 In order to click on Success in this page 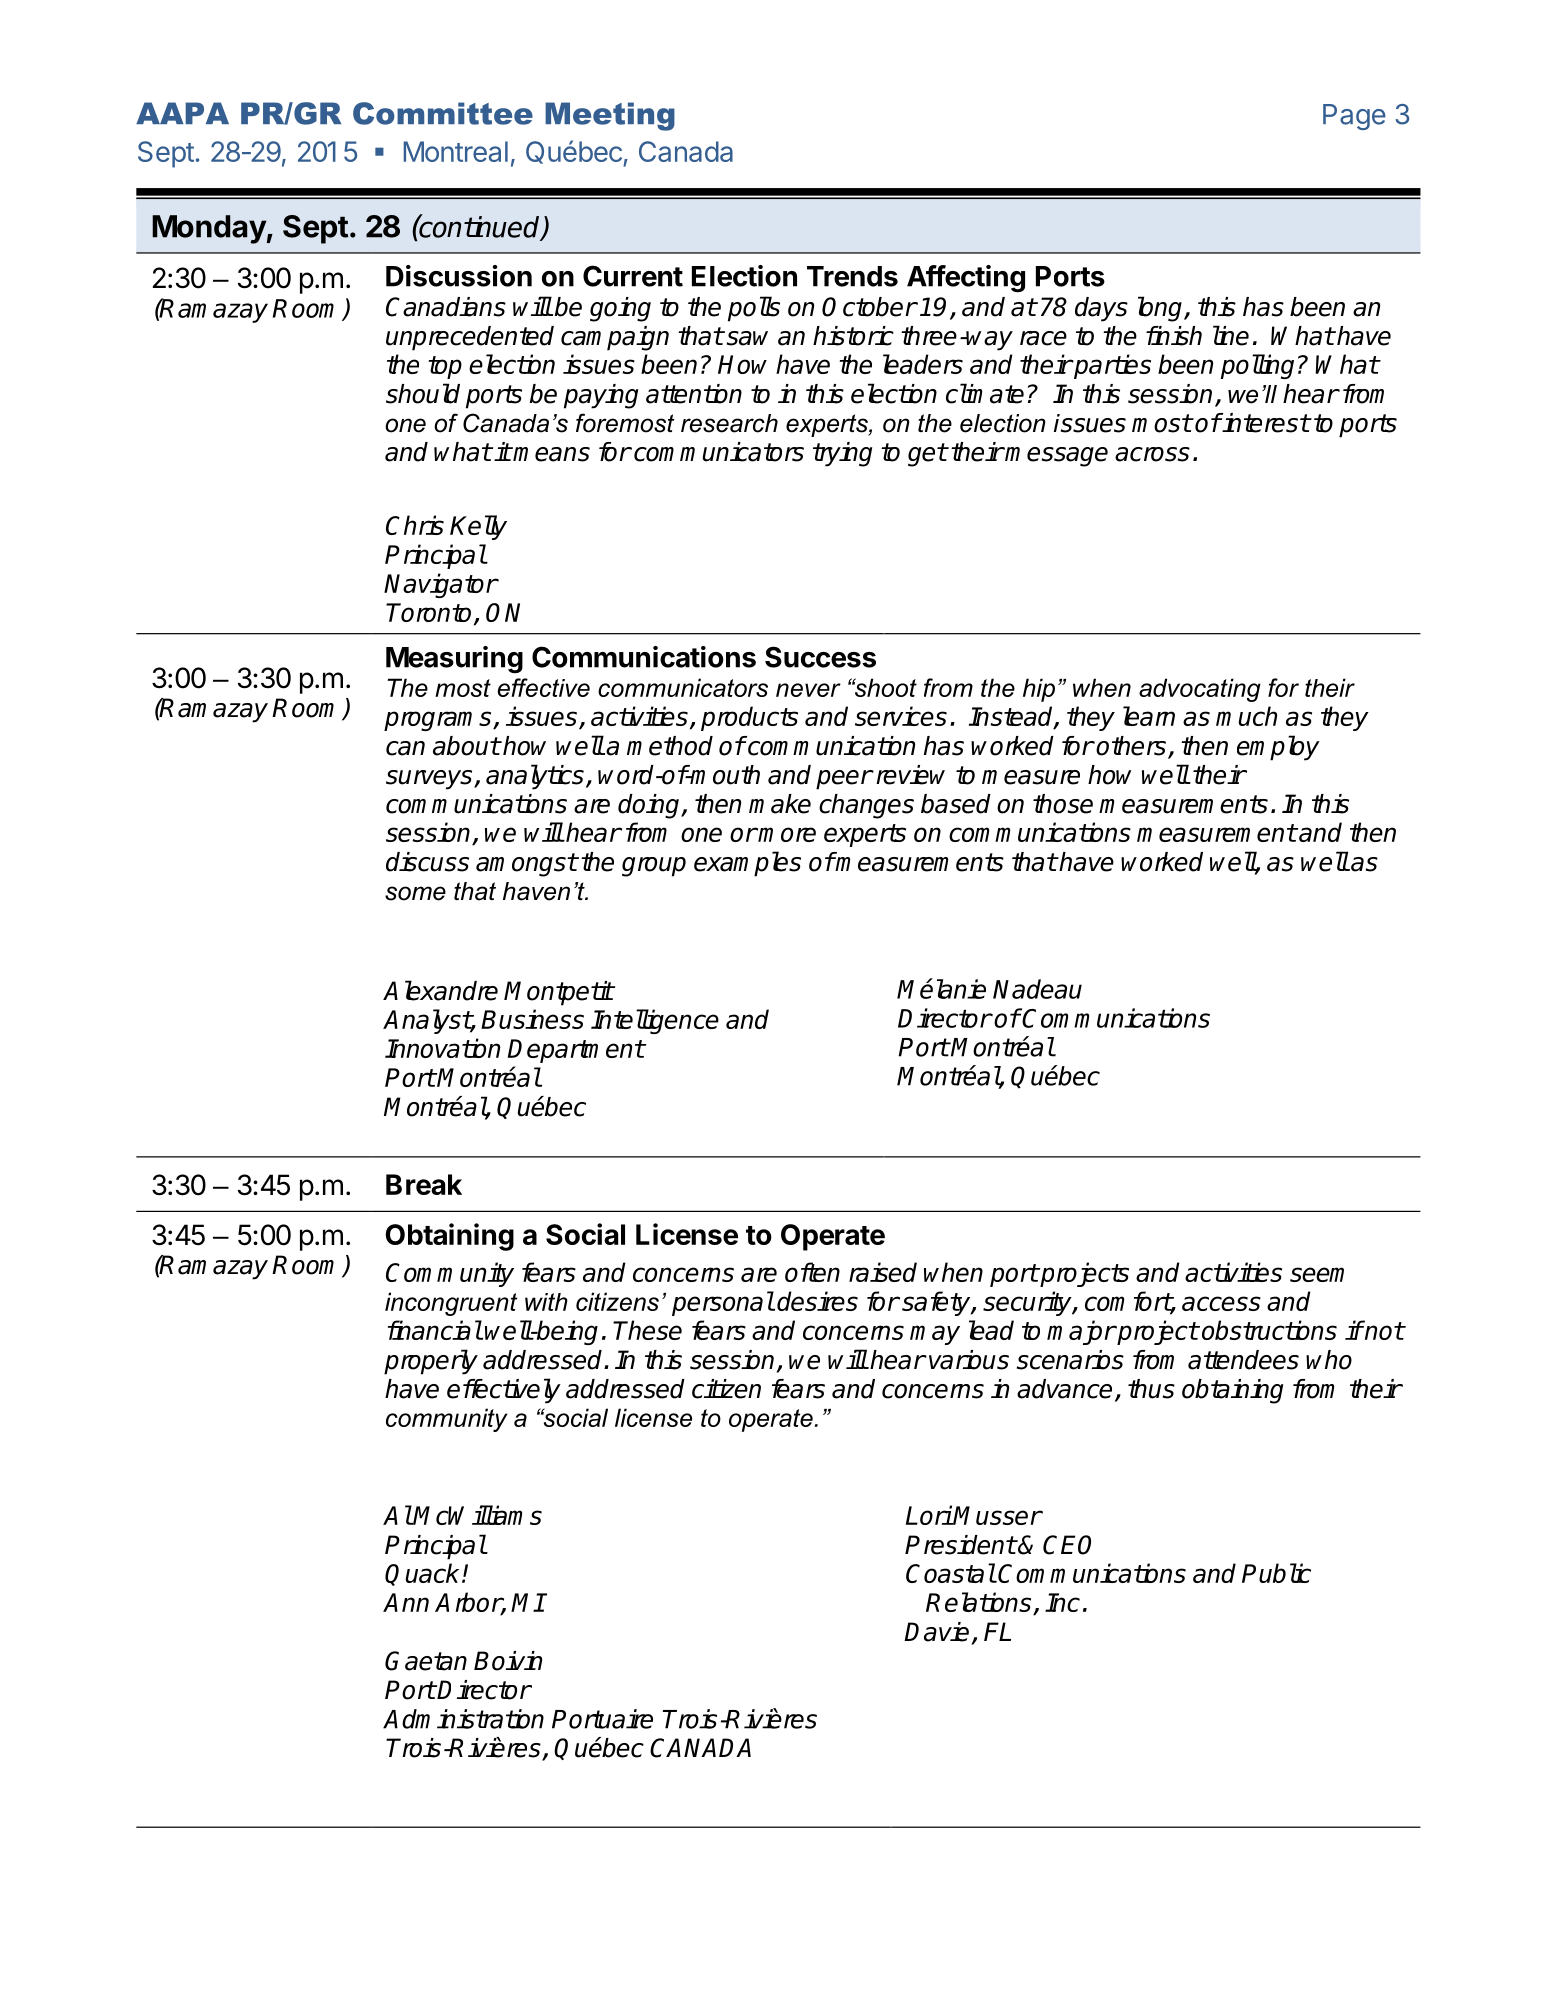, I will do `click(820, 657)`.
